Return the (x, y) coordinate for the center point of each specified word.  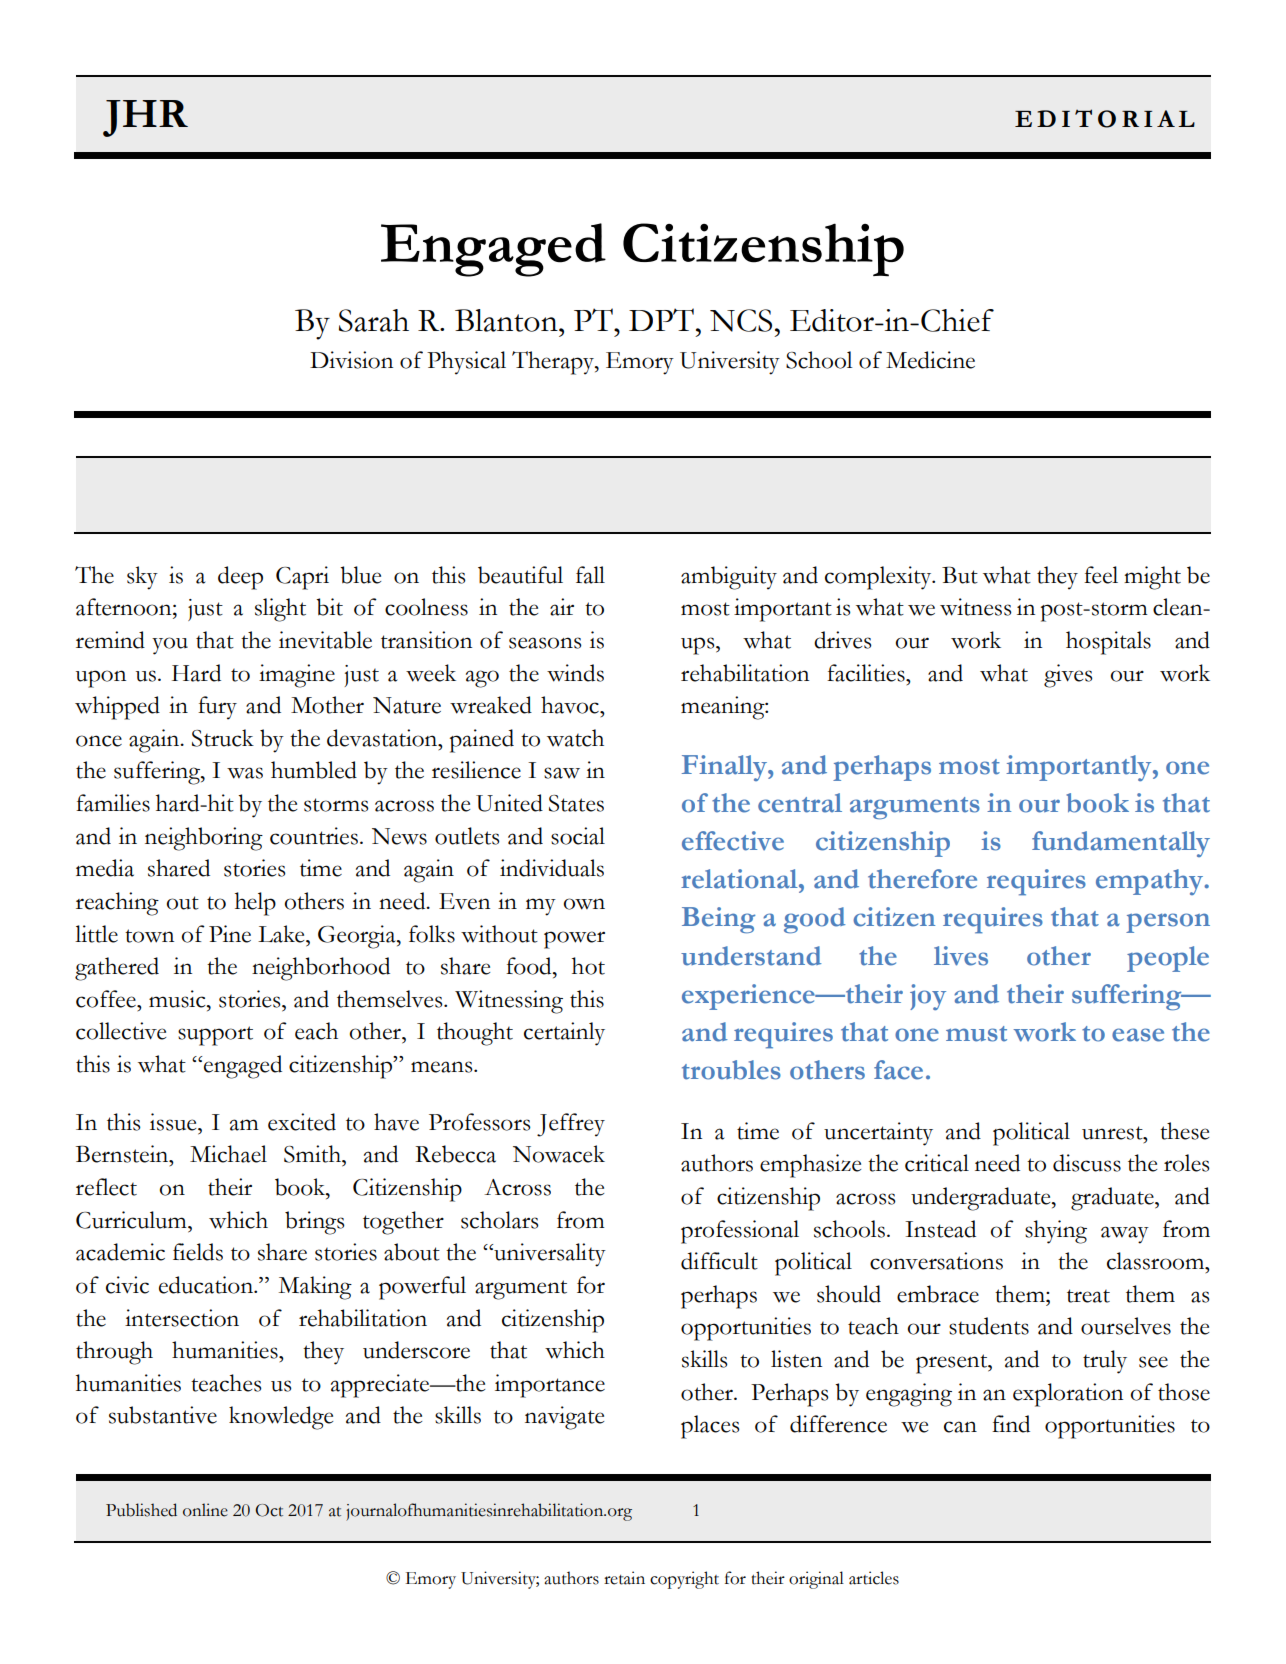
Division (351, 360)
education (207, 1285)
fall (590, 575)
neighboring (204, 839)
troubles (731, 1070)
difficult (719, 1261)
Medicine (930, 360)
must (976, 1034)
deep (240, 578)
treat (1088, 1296)
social (578, 836)
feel (1101, 575)
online (205, 1510)
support (215, 1036)
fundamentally (1121, 844)
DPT (661, 319)
